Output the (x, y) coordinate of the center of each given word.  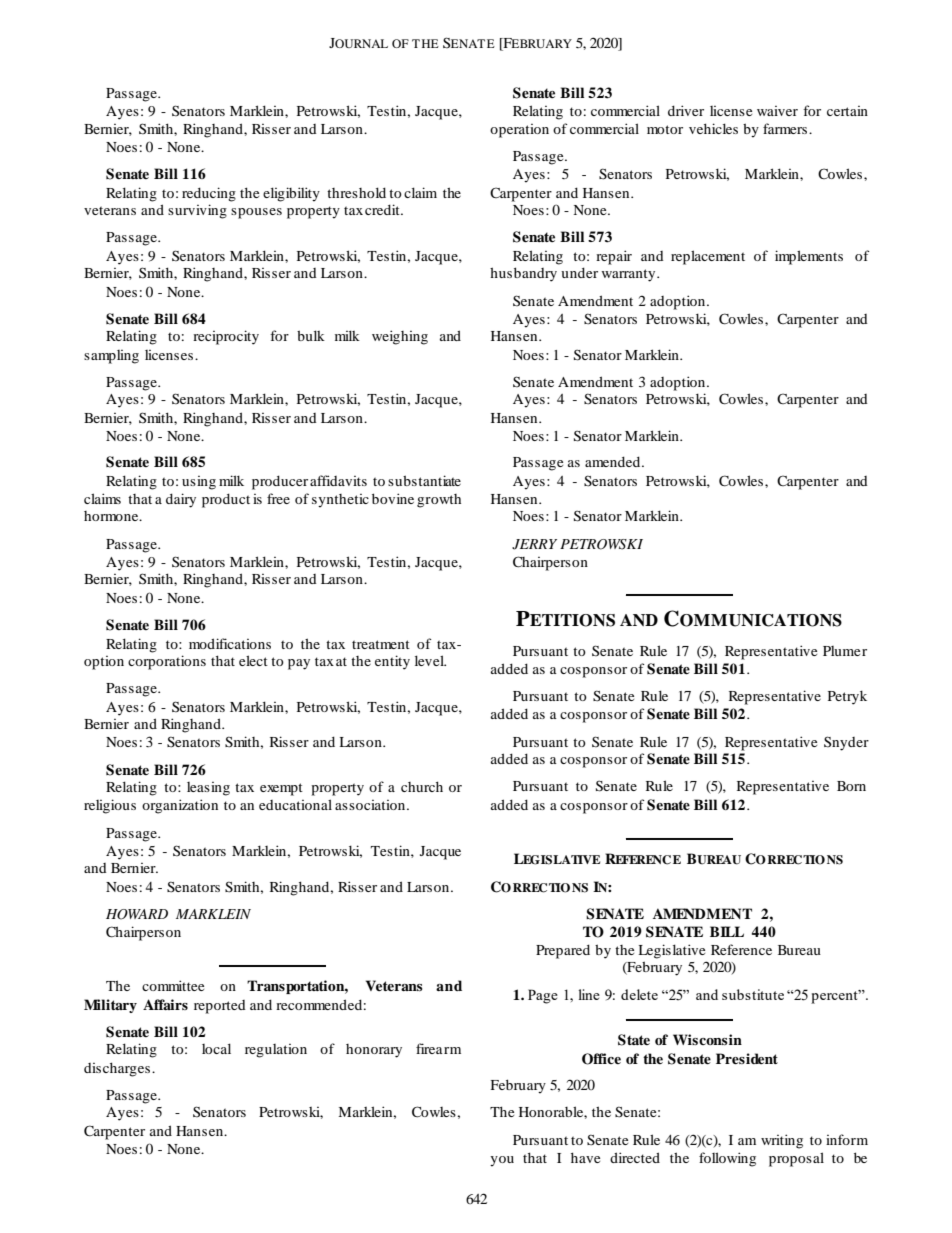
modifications (230, 643)
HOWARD (137, 914)
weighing (400, 337)
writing (782, 1141)
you (502, 1161)
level (430, 660)
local (216, 1048)
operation (519, 131)
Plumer (845, 651)
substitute (753, 994)
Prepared (563, 951)
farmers (785, 128)
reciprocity (226, 337)
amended (614, 461)
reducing (209, 194)
